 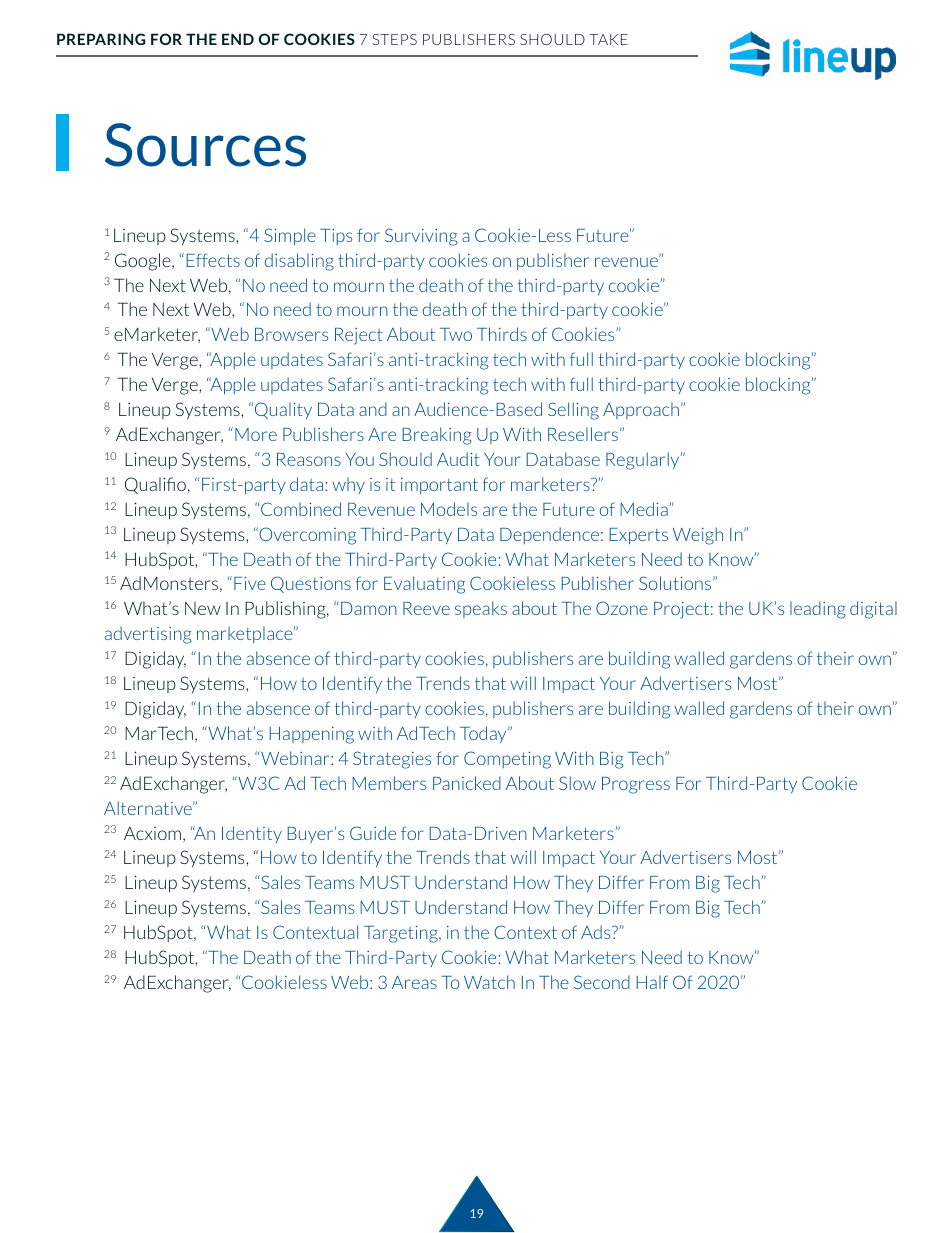 What do you see at coordinates (394, 39) in the screenshot?
I see `STEPS` at bounding box center [394, 39].
